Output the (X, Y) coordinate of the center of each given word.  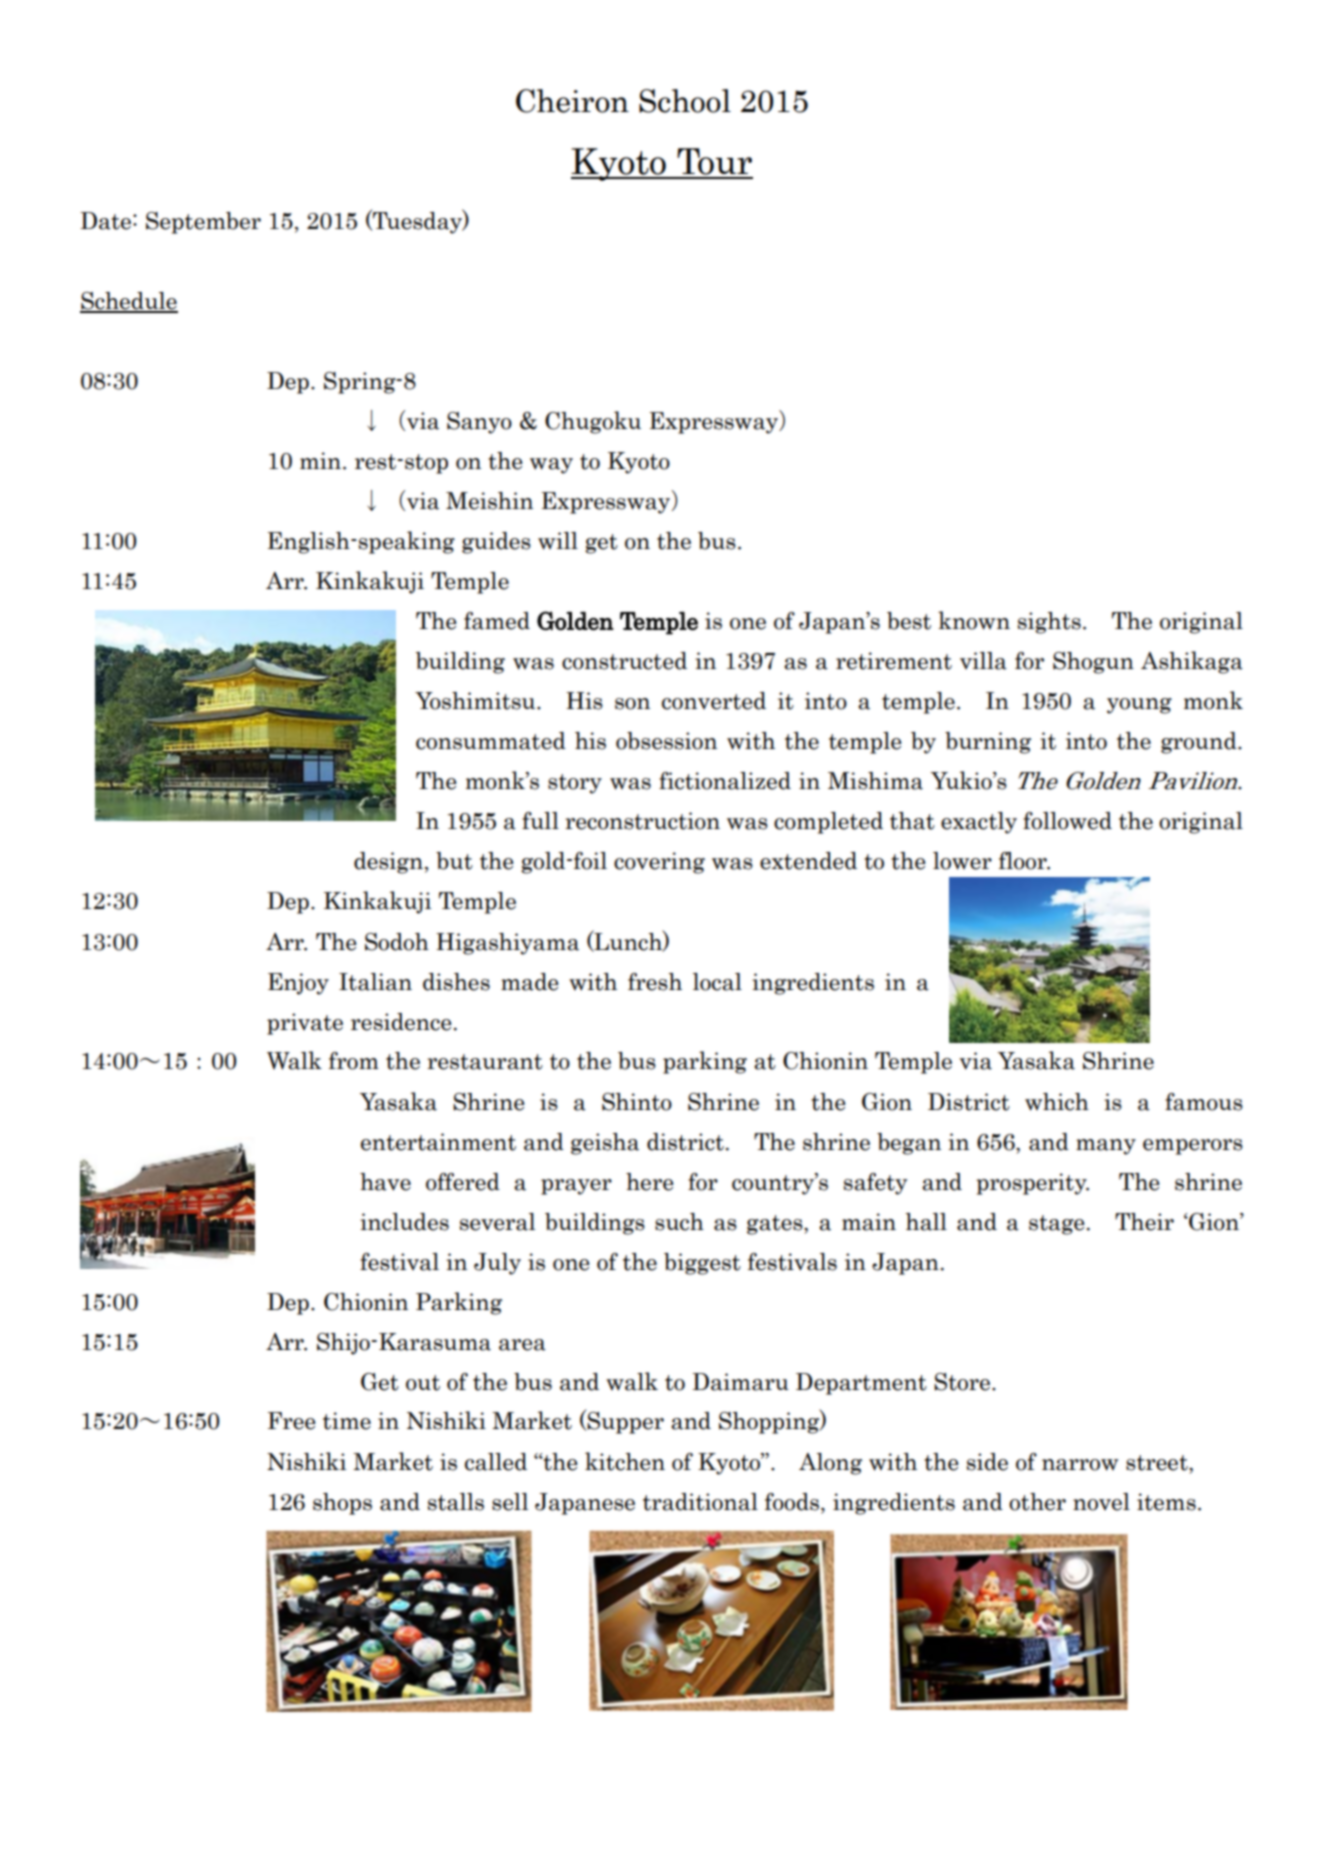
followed (1067, 821)
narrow (1080, 1465)
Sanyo (479, 423)
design (388, 863)
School (685, 101)
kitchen (625, 1461)
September (203, 223)
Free (291, 1421)
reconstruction (642, 821)
